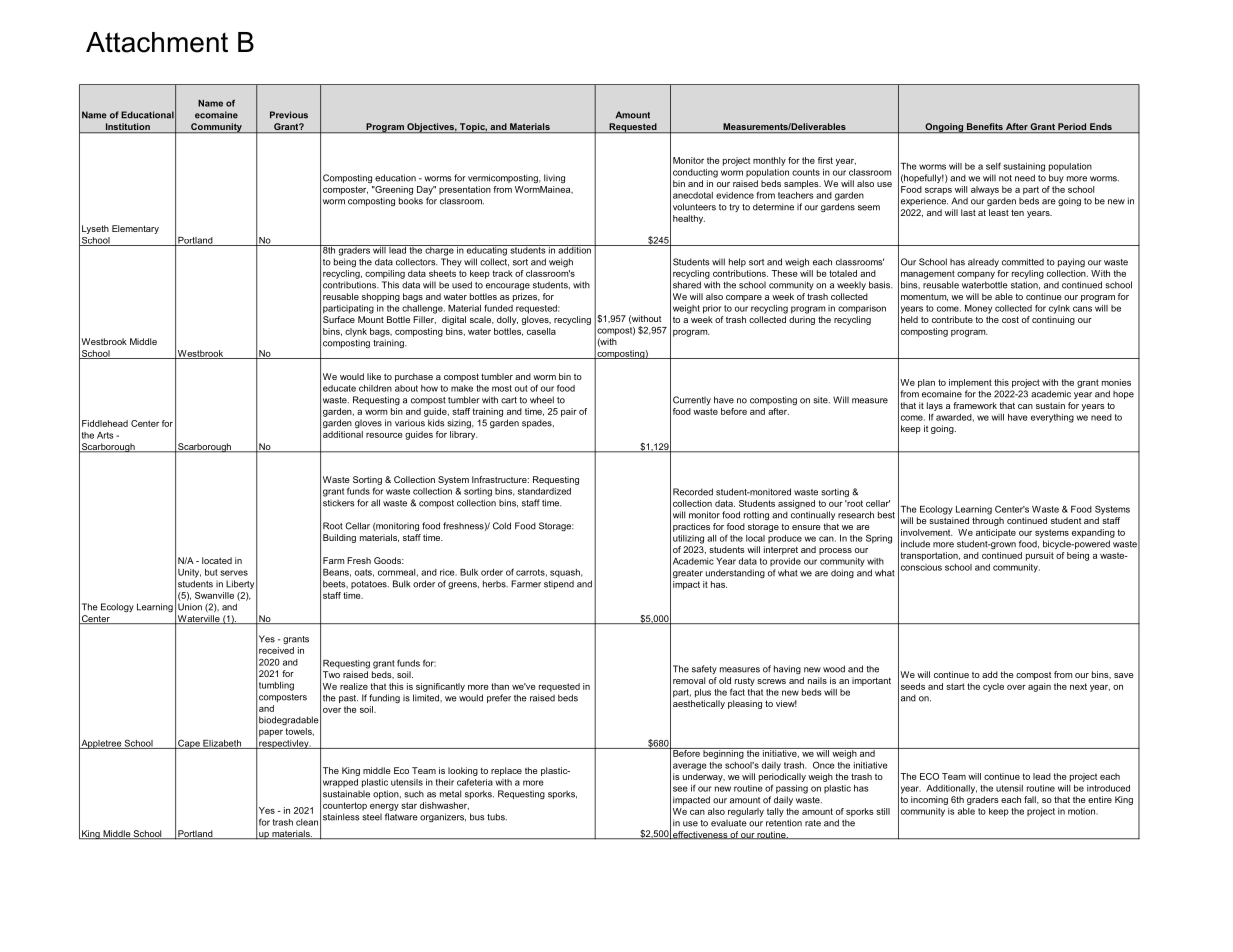 The height and width of the screenshot is (952, 1233). What do you see at coordinates (157, 42) in the screenshot?
I see `Attachment` at bounding box center [157, 42].
